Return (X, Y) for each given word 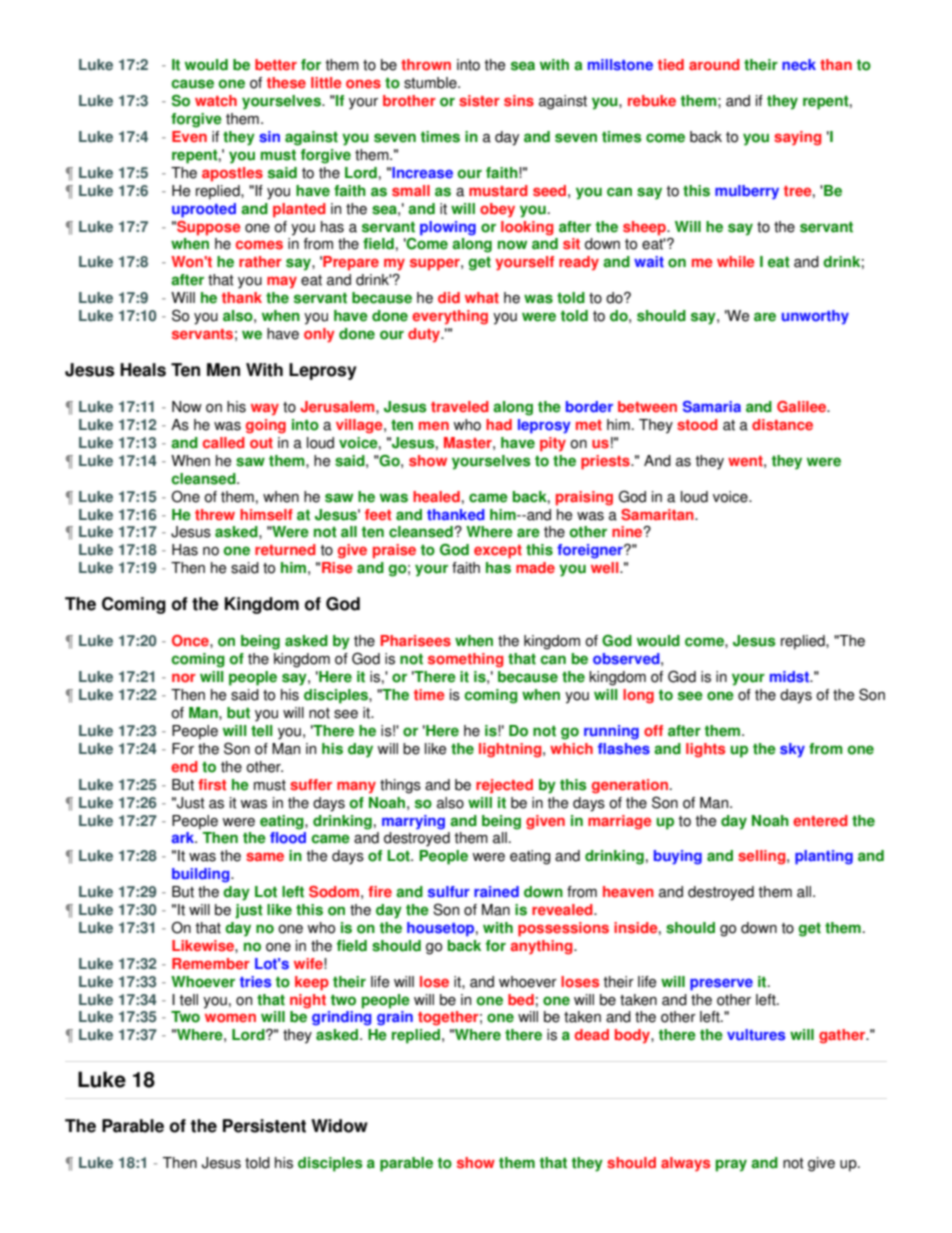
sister (479, 101)
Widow (339, 1126)
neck (799, 65)
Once (191, 641)
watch (216, 101)
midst (790, 677)
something (465, 660)
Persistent (264, 1126)
